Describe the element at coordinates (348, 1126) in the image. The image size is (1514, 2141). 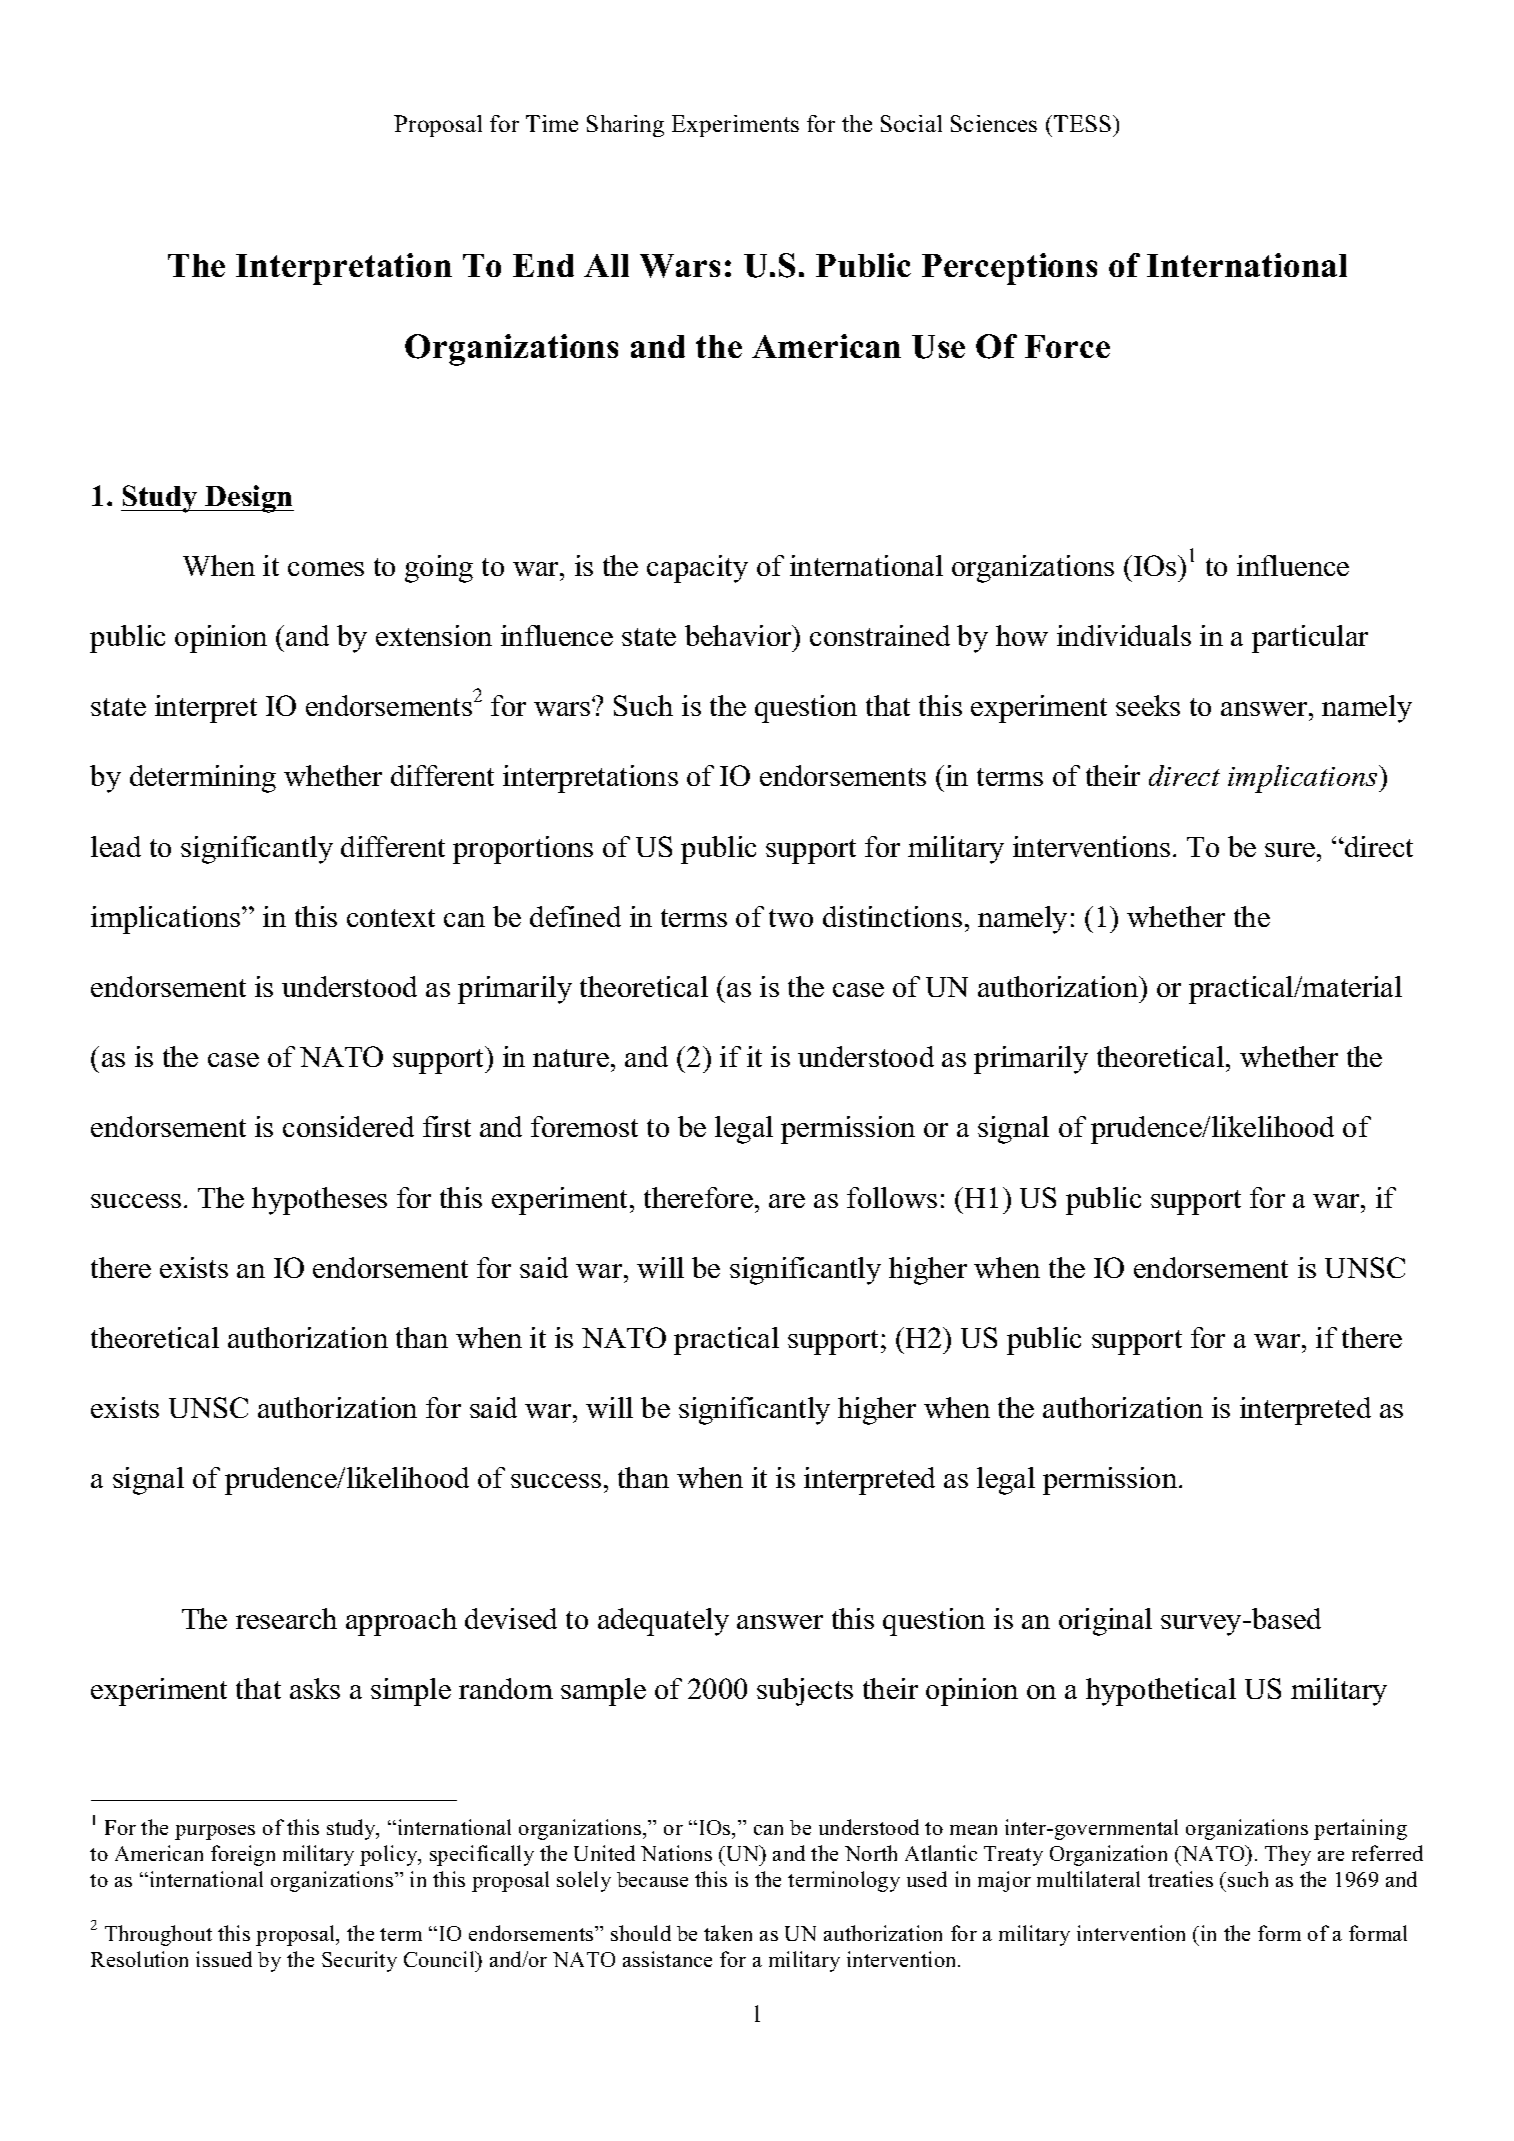
I see `considered` at that location.
